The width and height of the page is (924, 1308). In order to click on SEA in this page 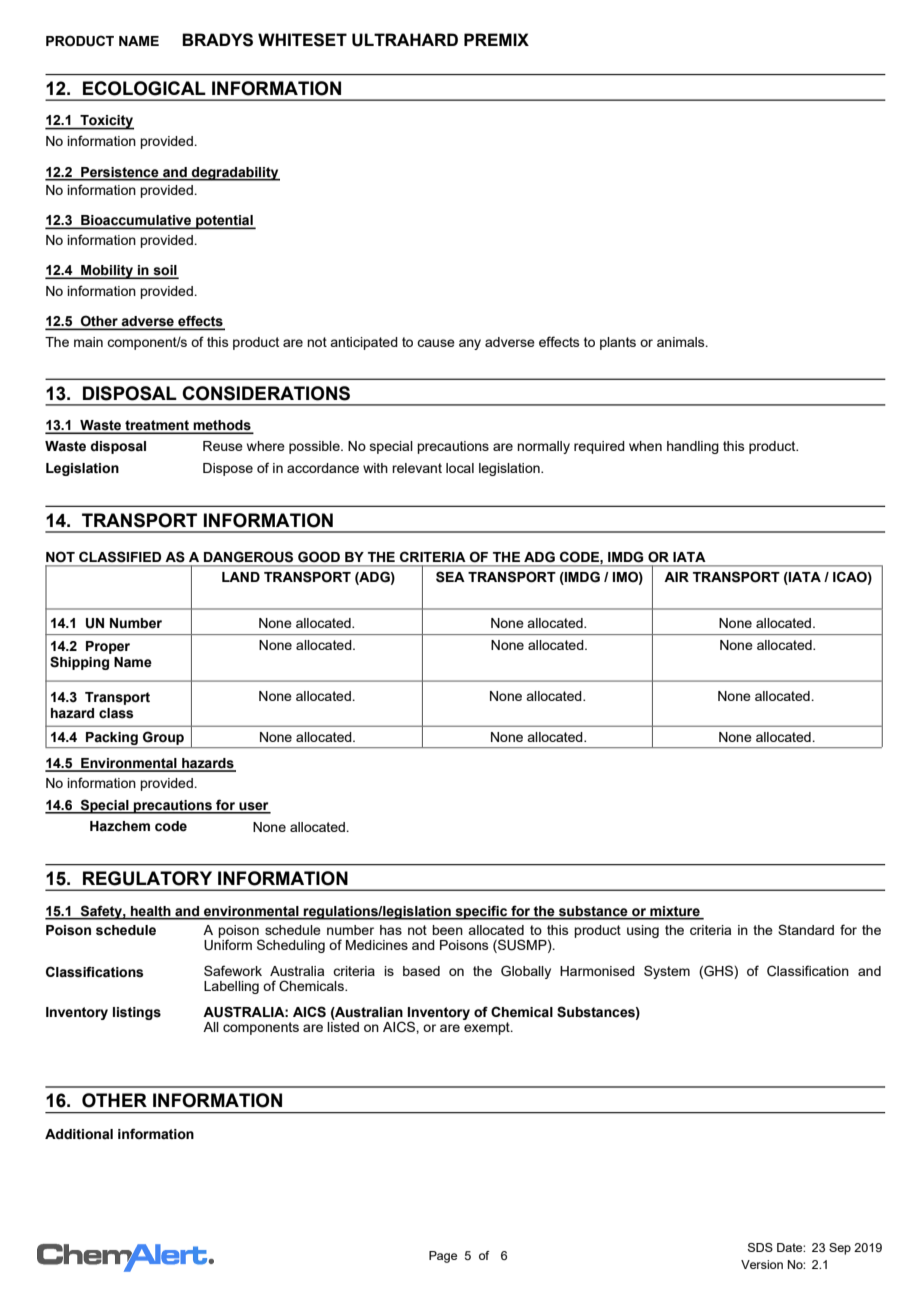, I will do `click(450, 577)`.
